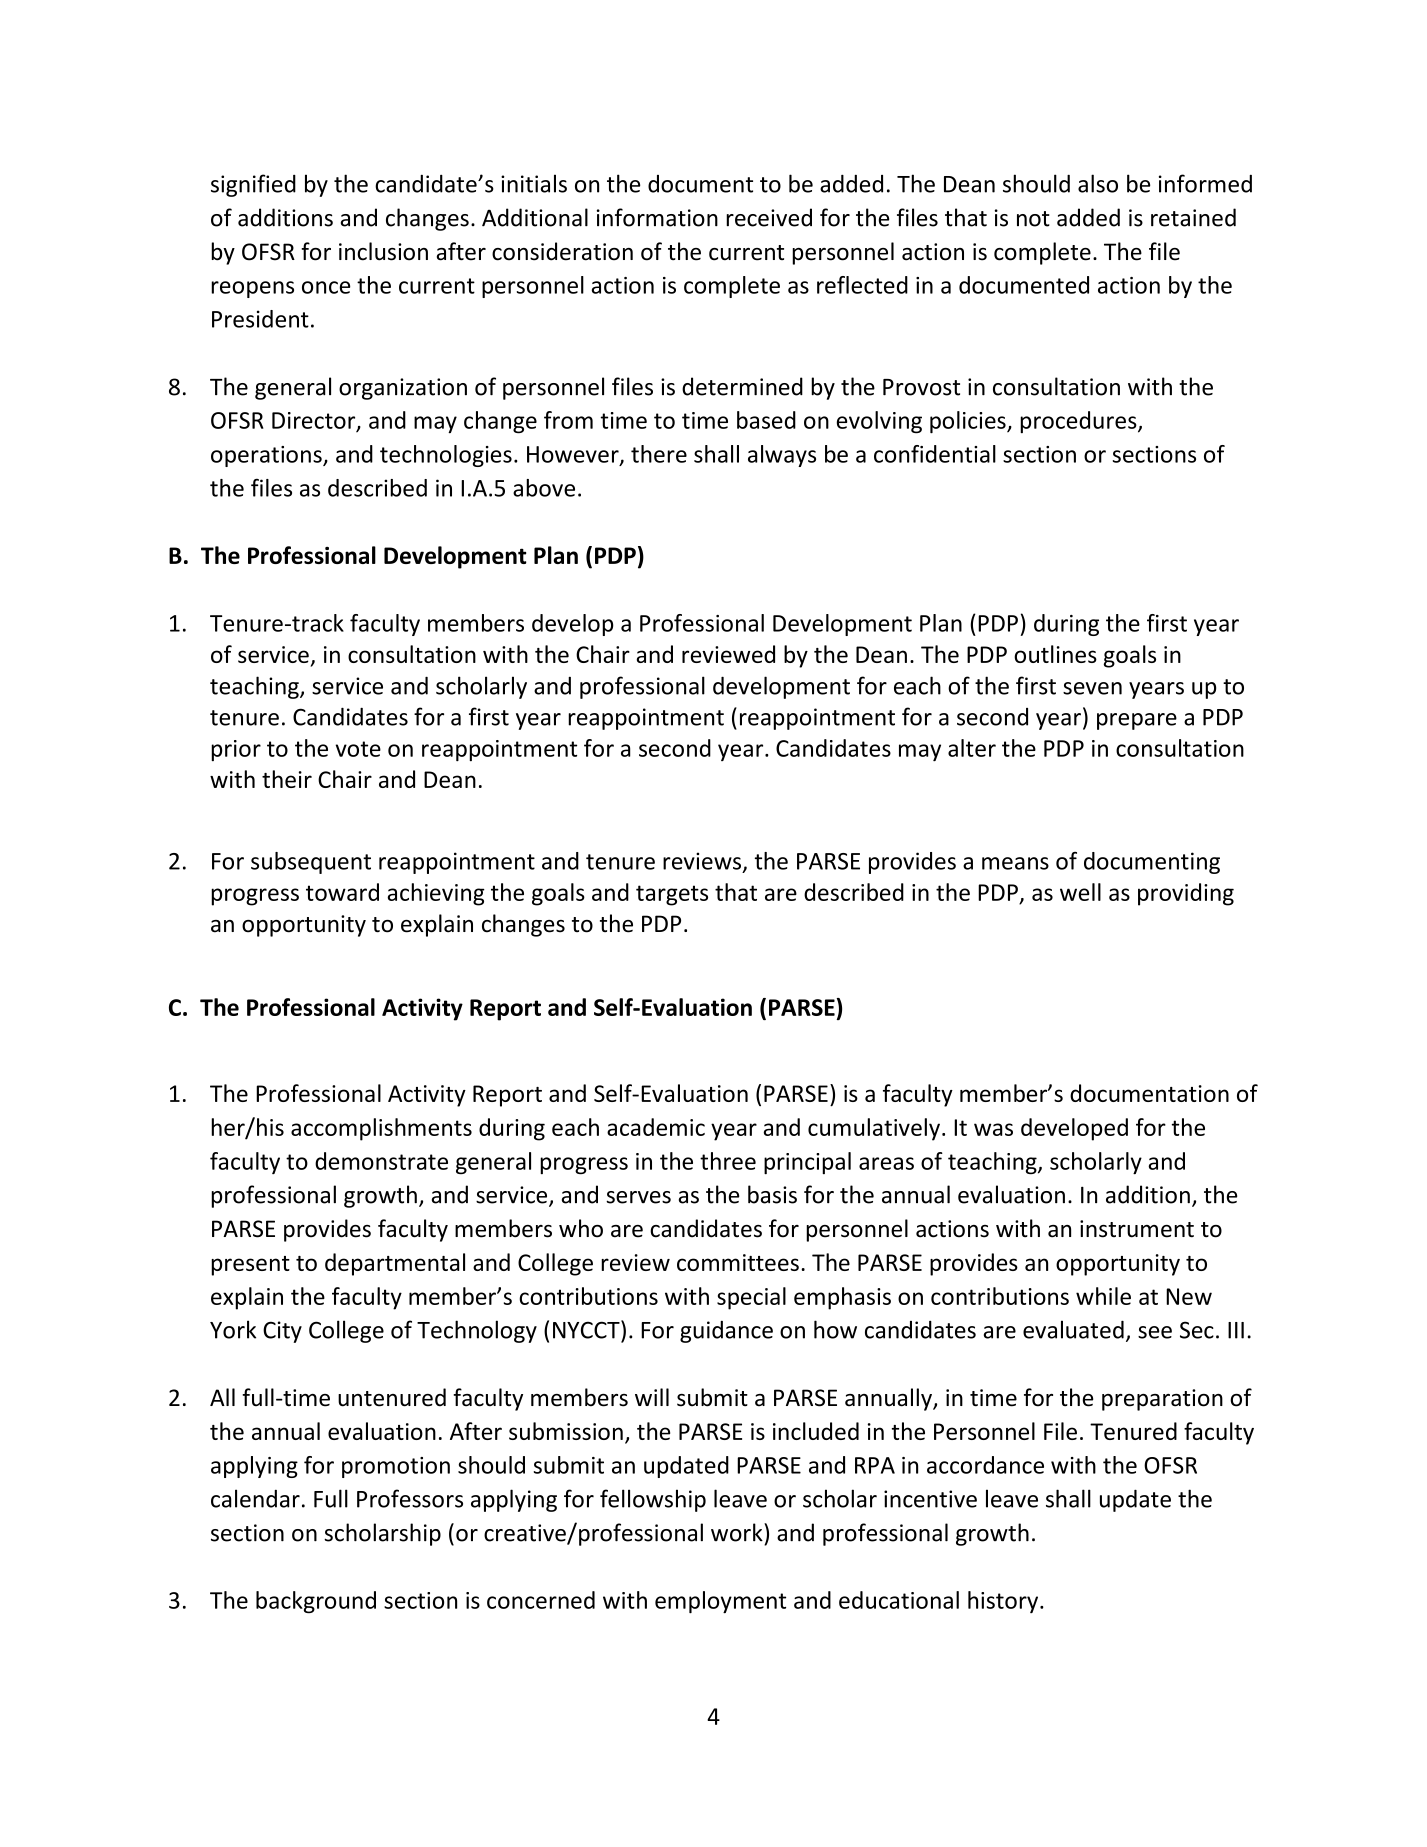  I want to click on accomplishments, so click(381, 1129).
